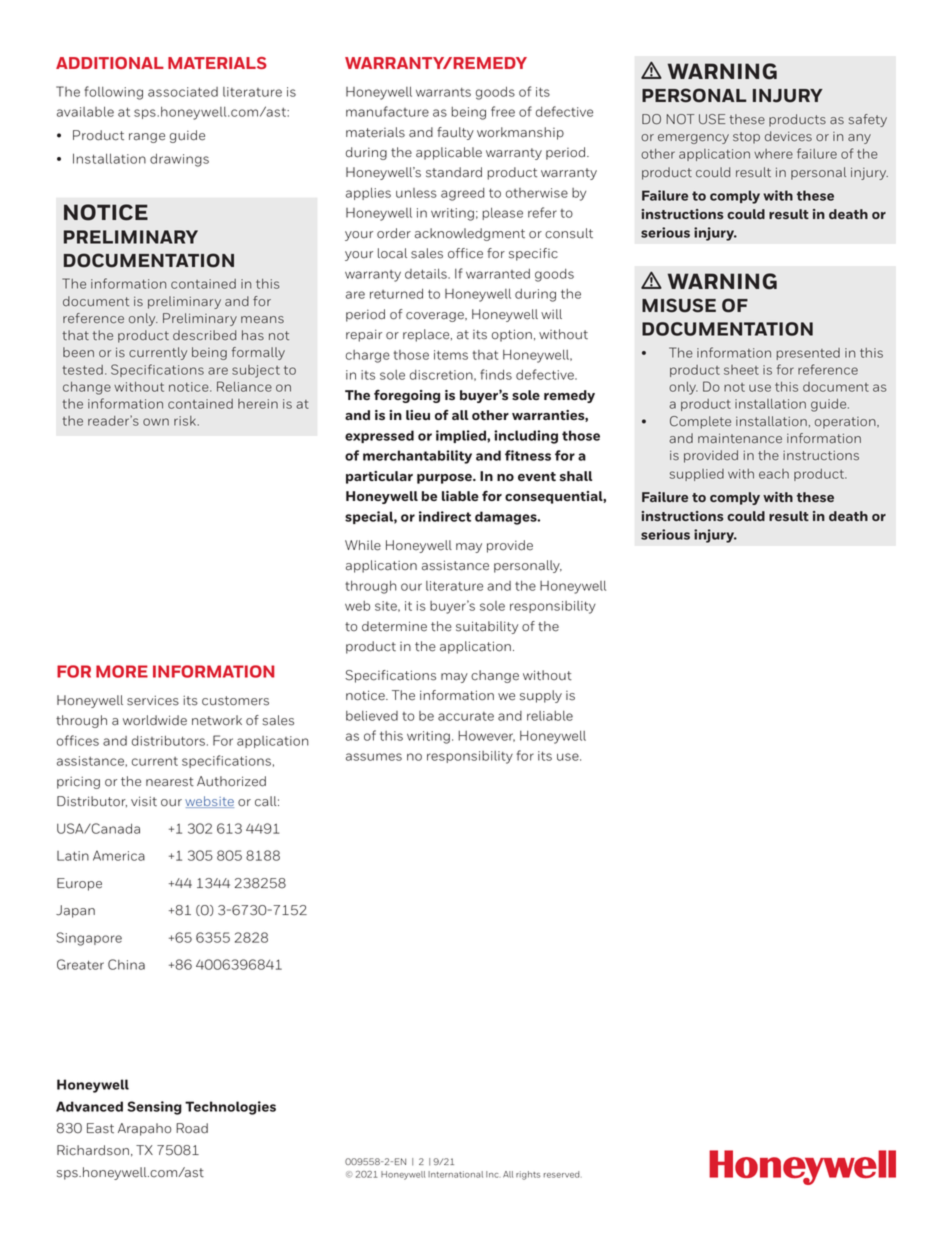  Describe the element at coordinates (788, 136) in the screenshot. I see `devices` at that location.
